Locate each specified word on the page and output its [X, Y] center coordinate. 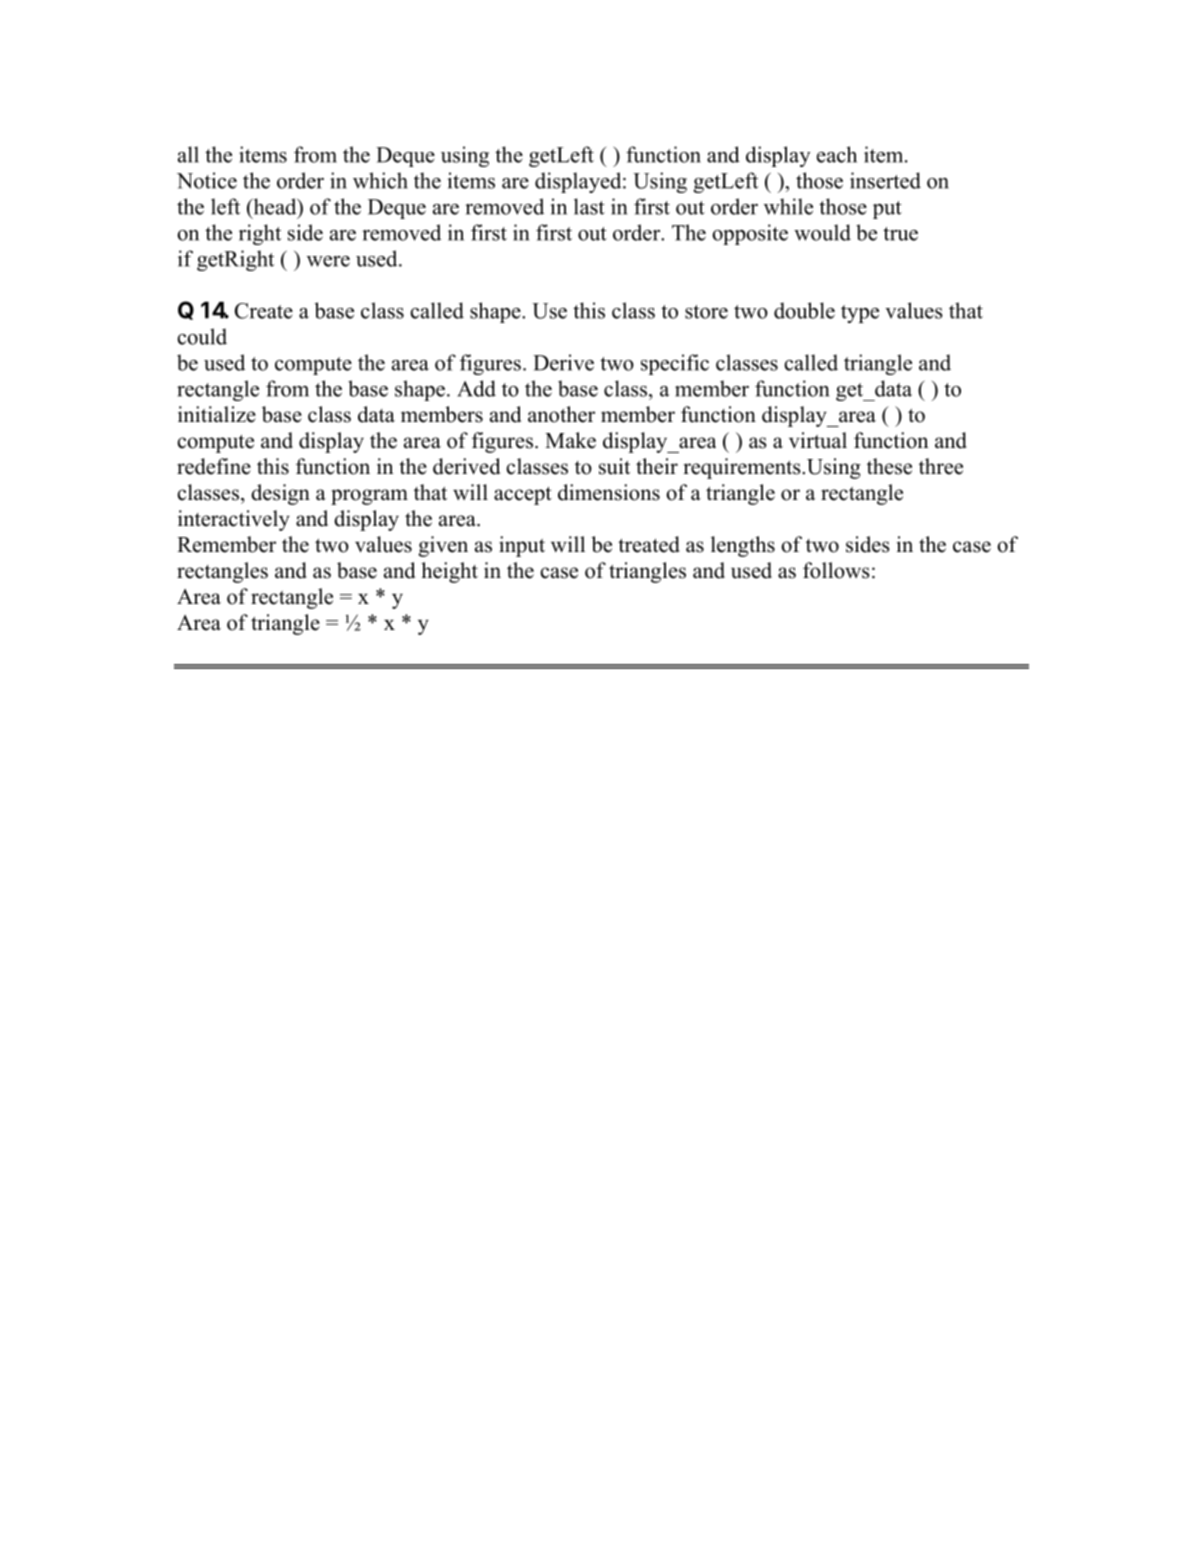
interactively [234, 520]
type [860, 314]
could [202, 336]
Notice [207, 180]
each [837, 154]
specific [675, 364]
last [589, 206]
